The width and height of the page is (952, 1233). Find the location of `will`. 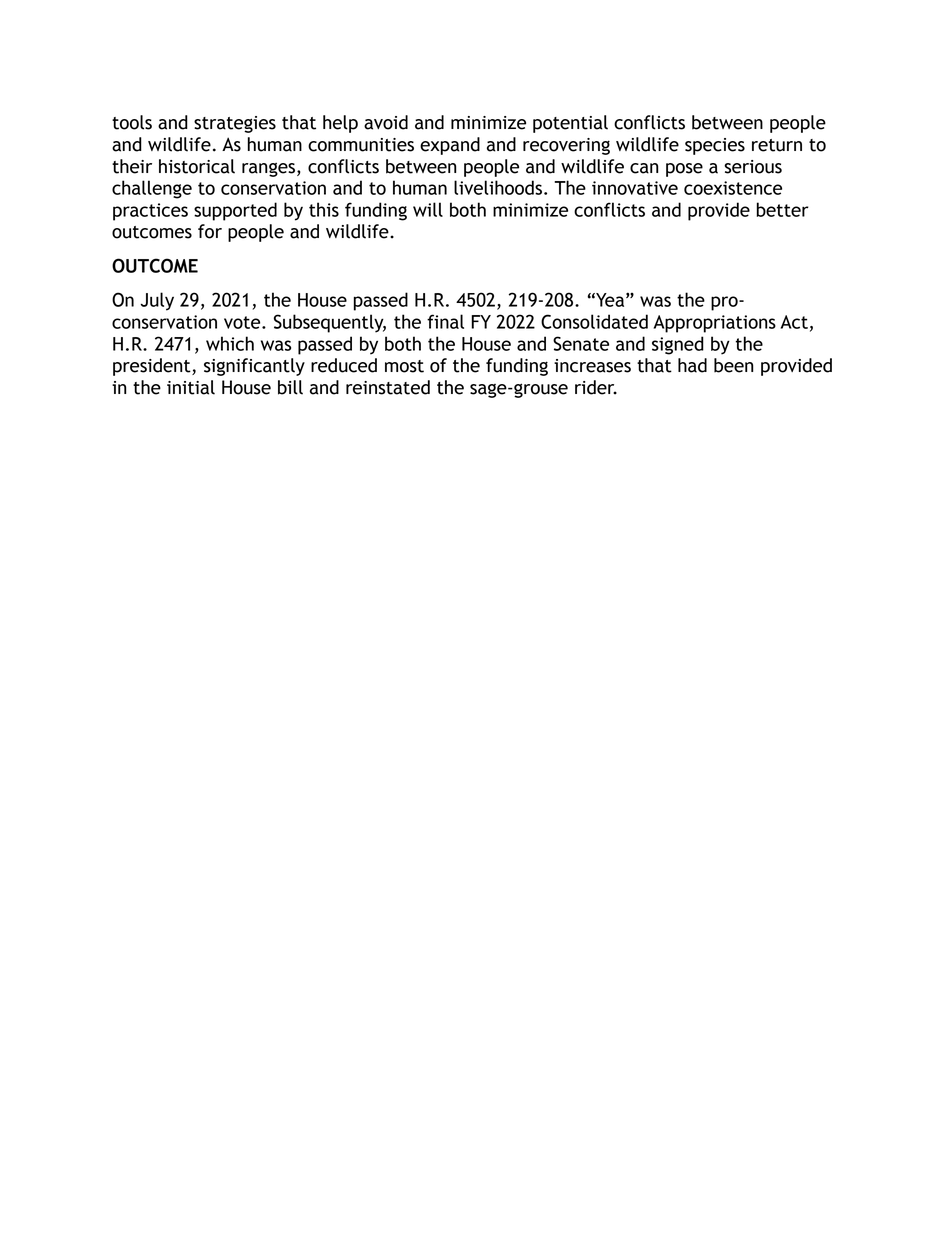

will is located at coordinates (428, 209).
